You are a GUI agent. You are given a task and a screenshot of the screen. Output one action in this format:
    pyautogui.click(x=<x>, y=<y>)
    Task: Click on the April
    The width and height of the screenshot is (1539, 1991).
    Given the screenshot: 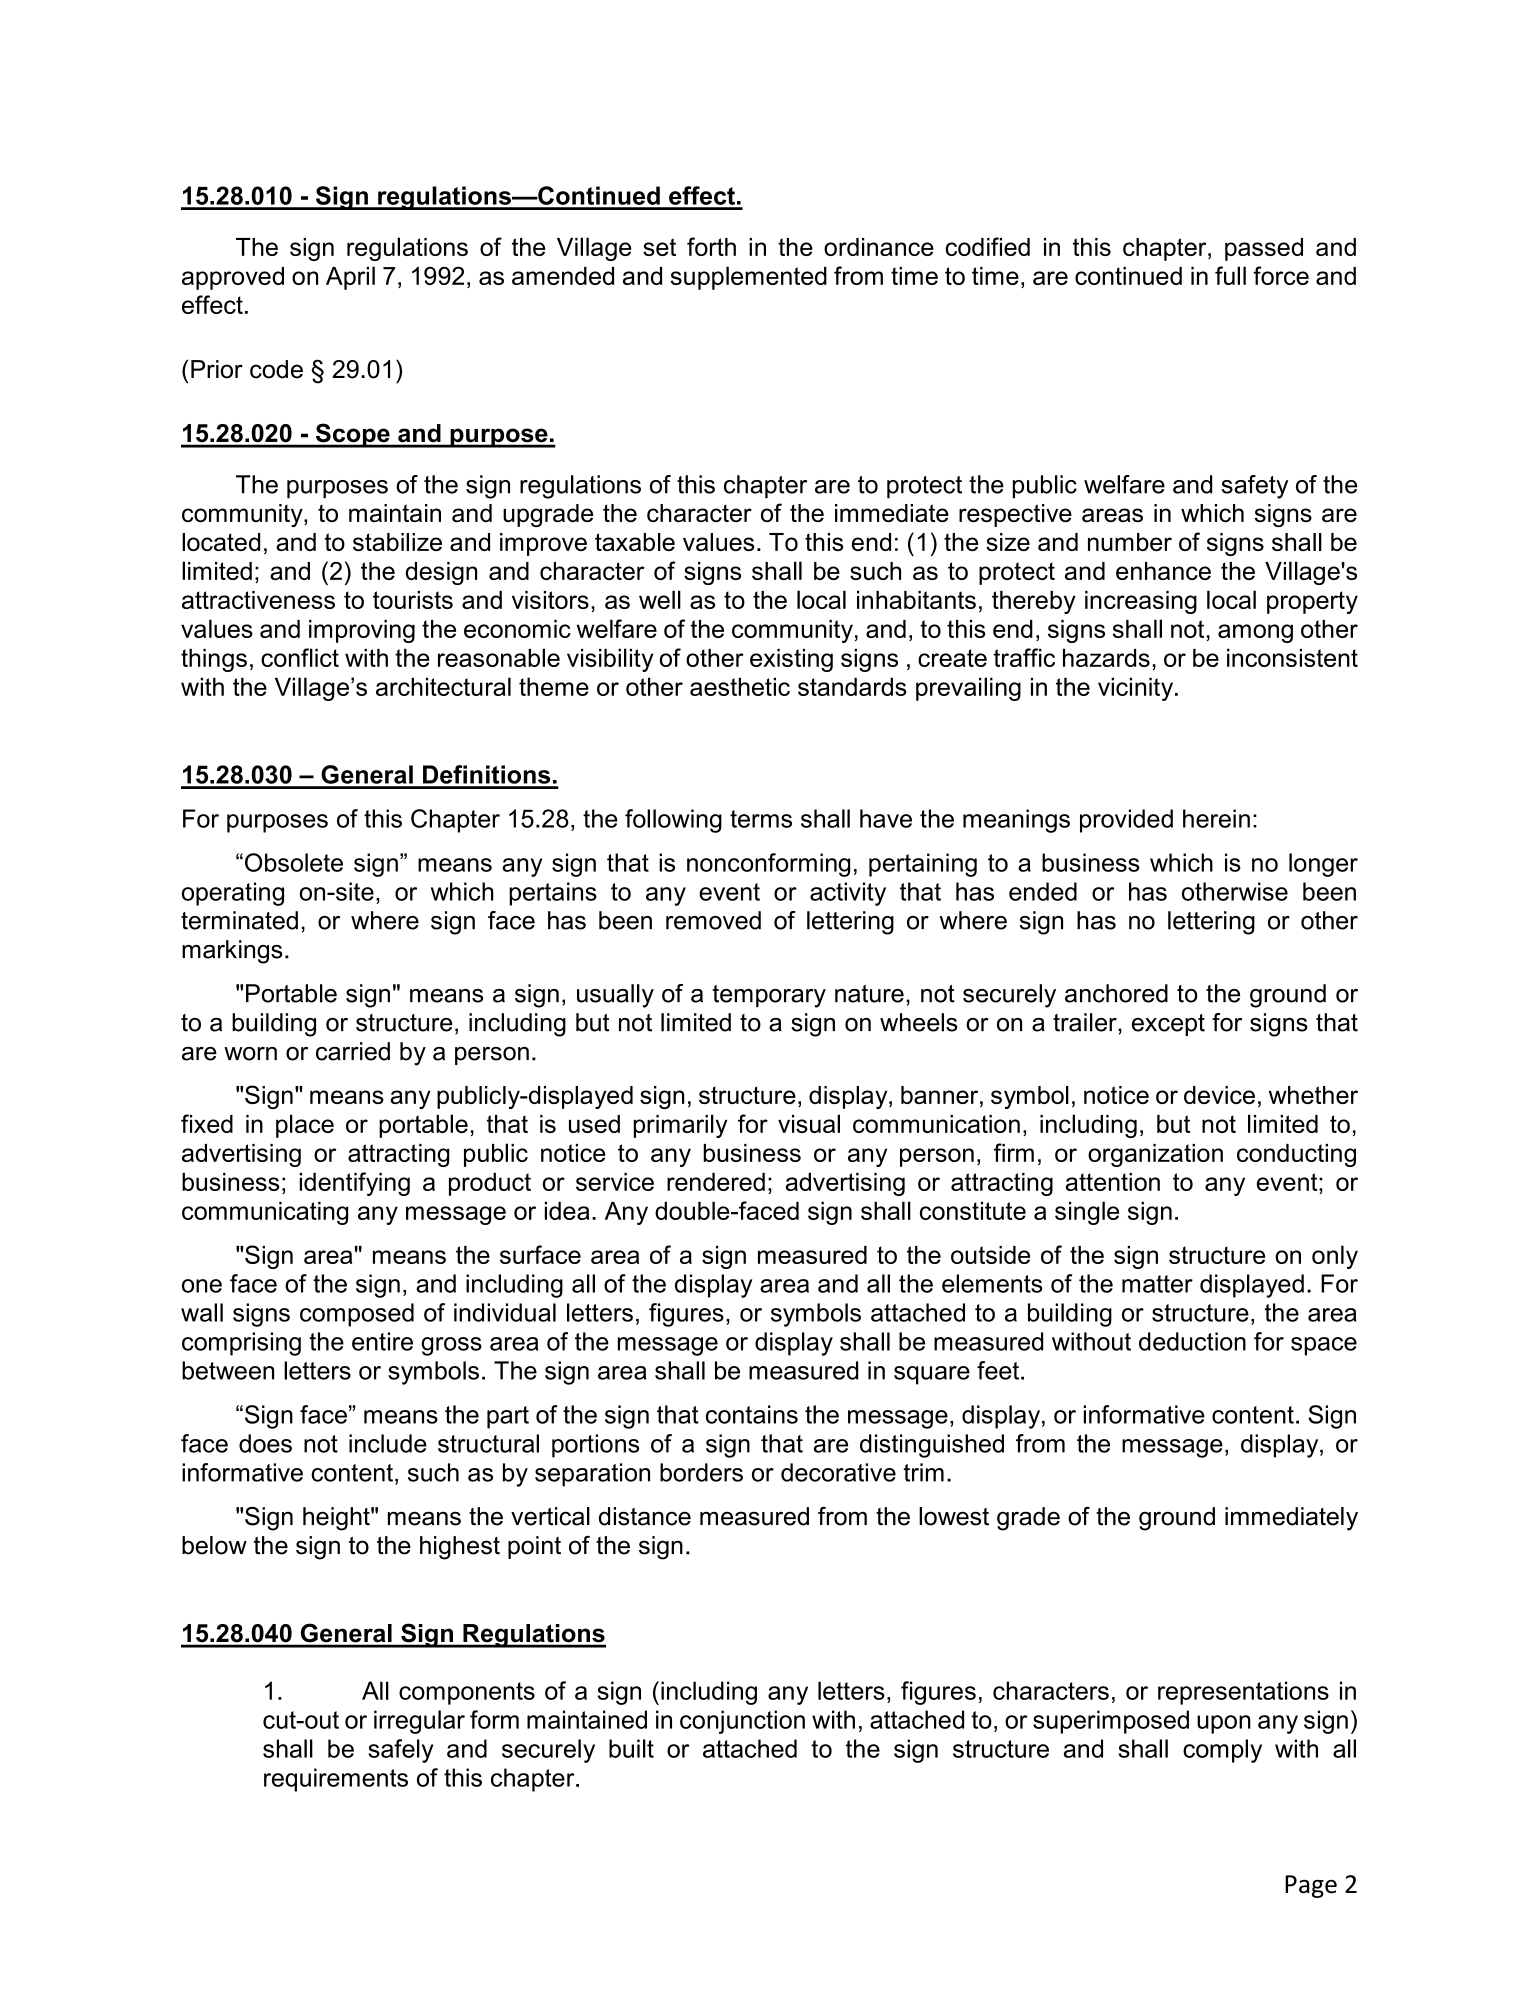 What is the action you would take?
    pyautogui.click(x=350, y=278)
